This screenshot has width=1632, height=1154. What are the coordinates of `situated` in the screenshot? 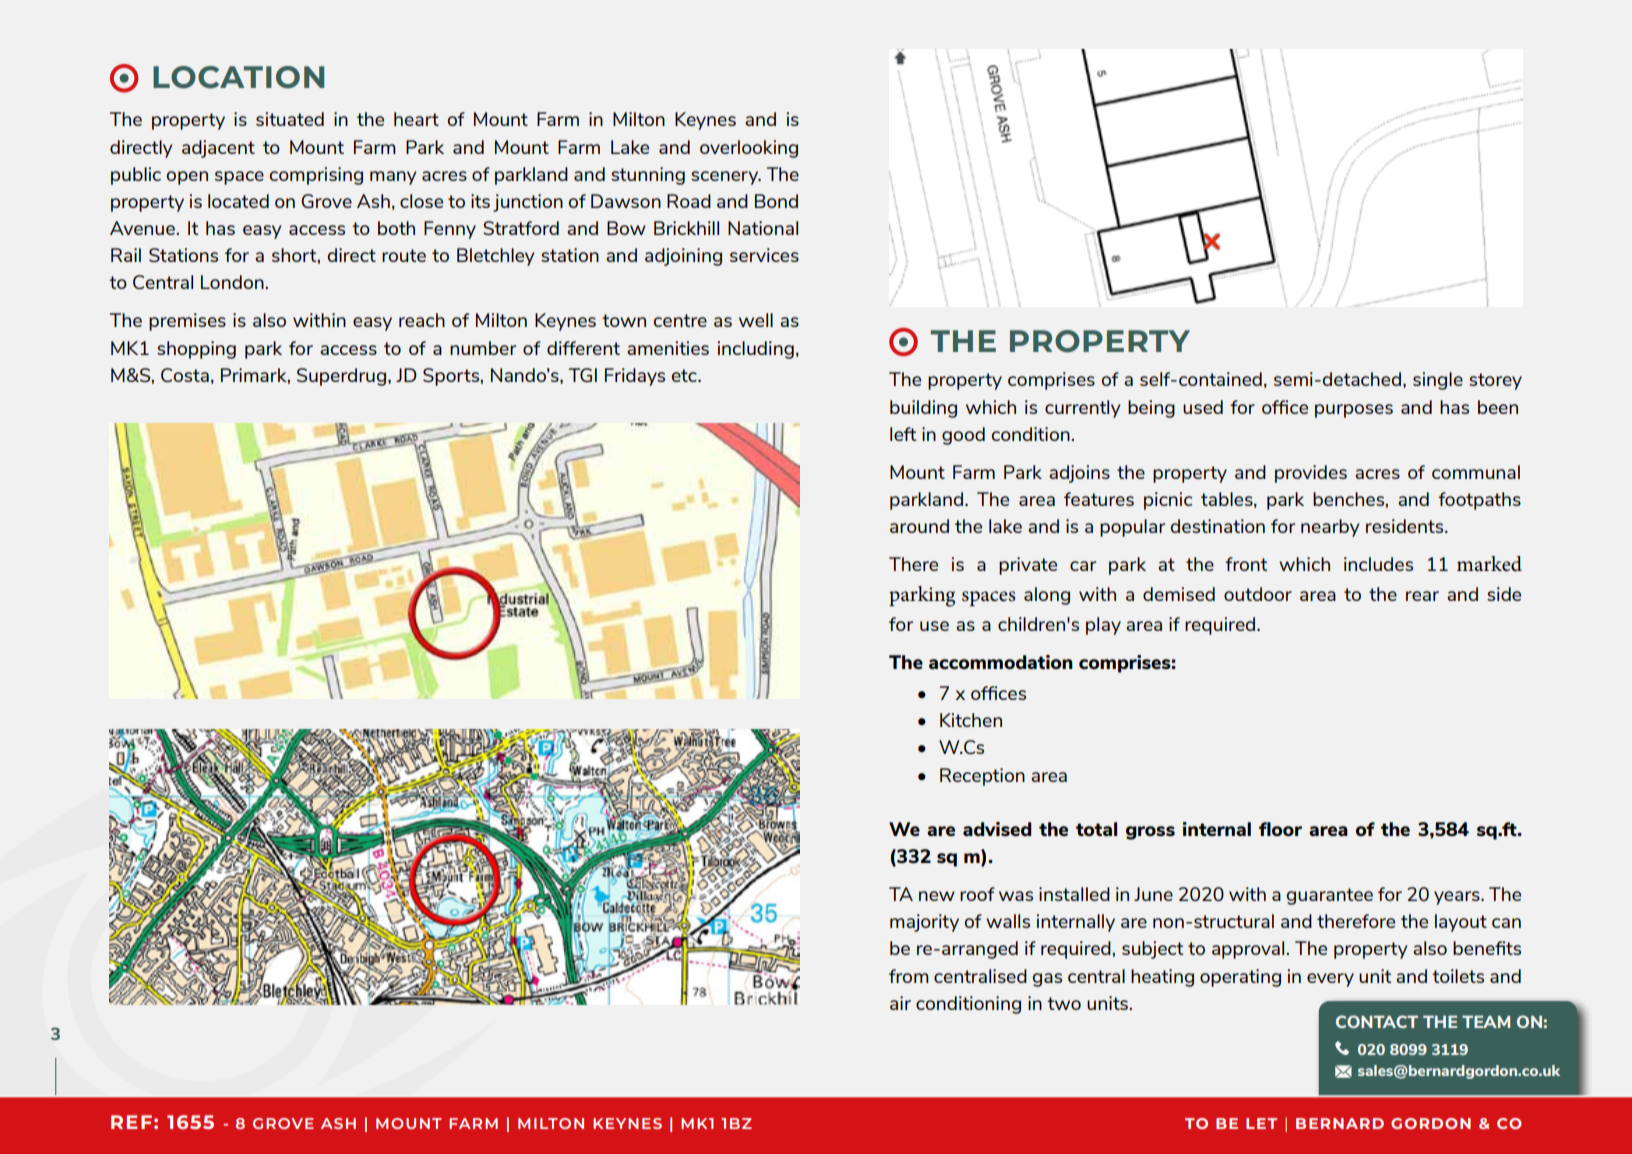 It's located at (290, 119).
